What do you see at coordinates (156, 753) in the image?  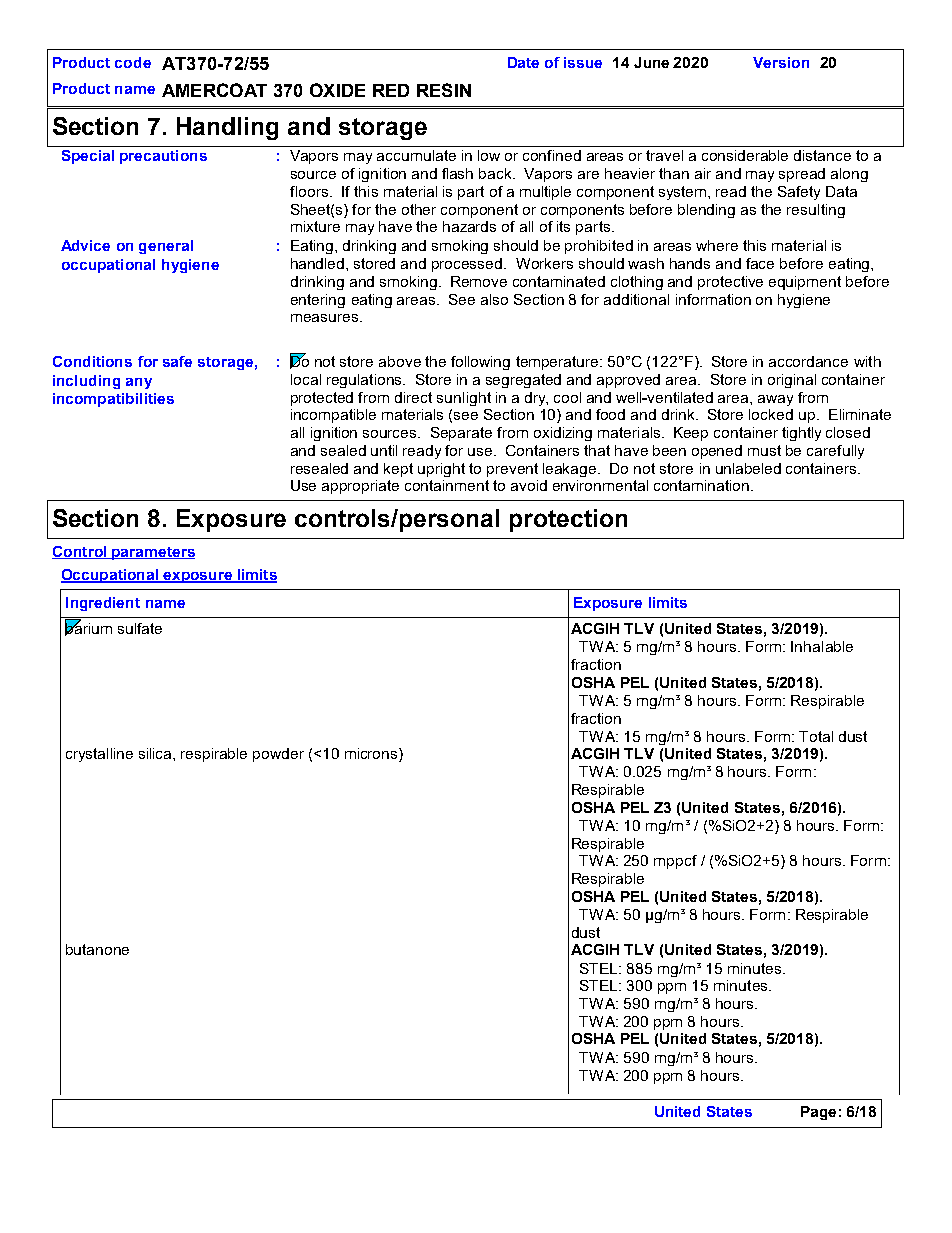 I see `silica` at bounding box center [156, 753].
